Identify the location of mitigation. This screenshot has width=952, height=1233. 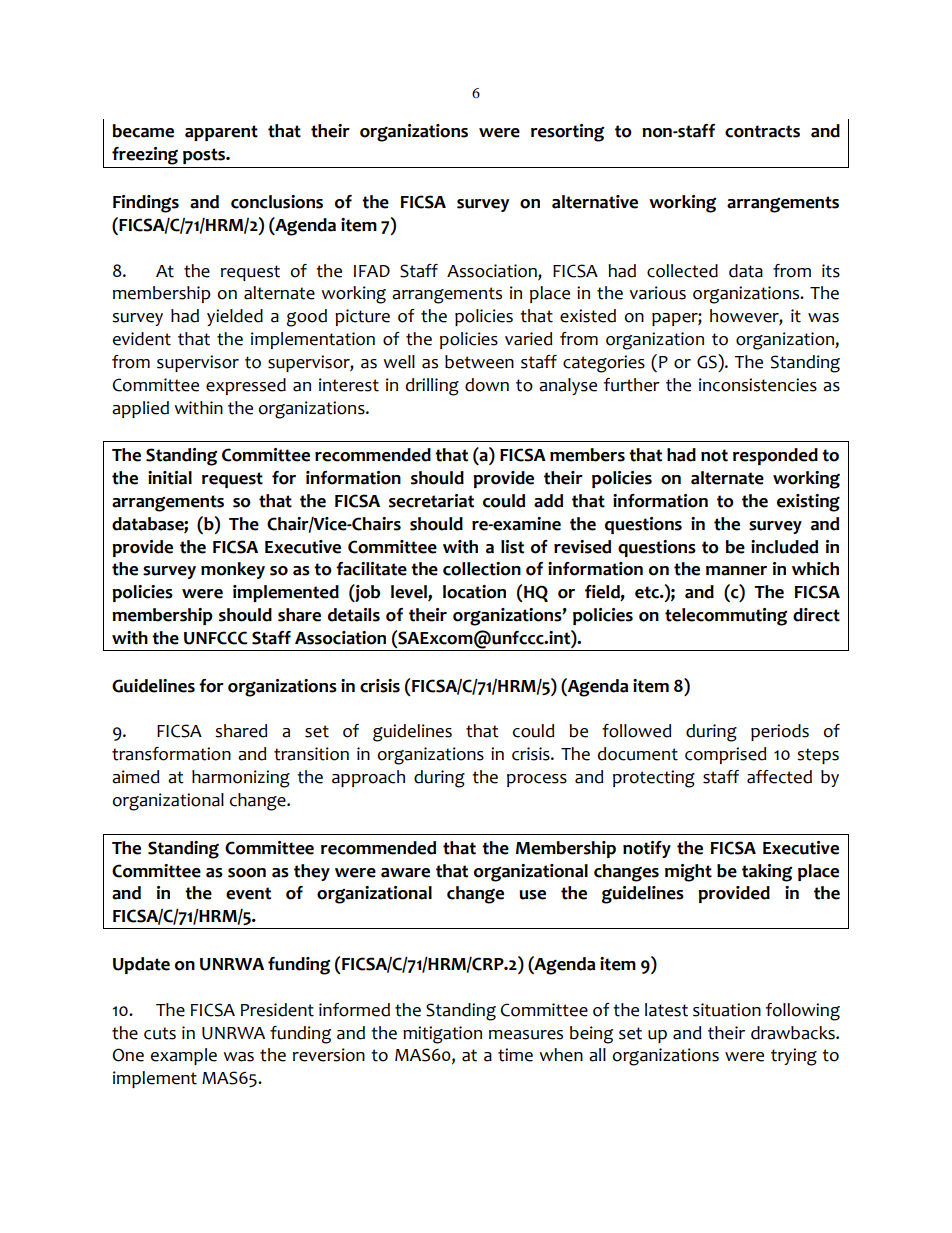
(442, 1035).
